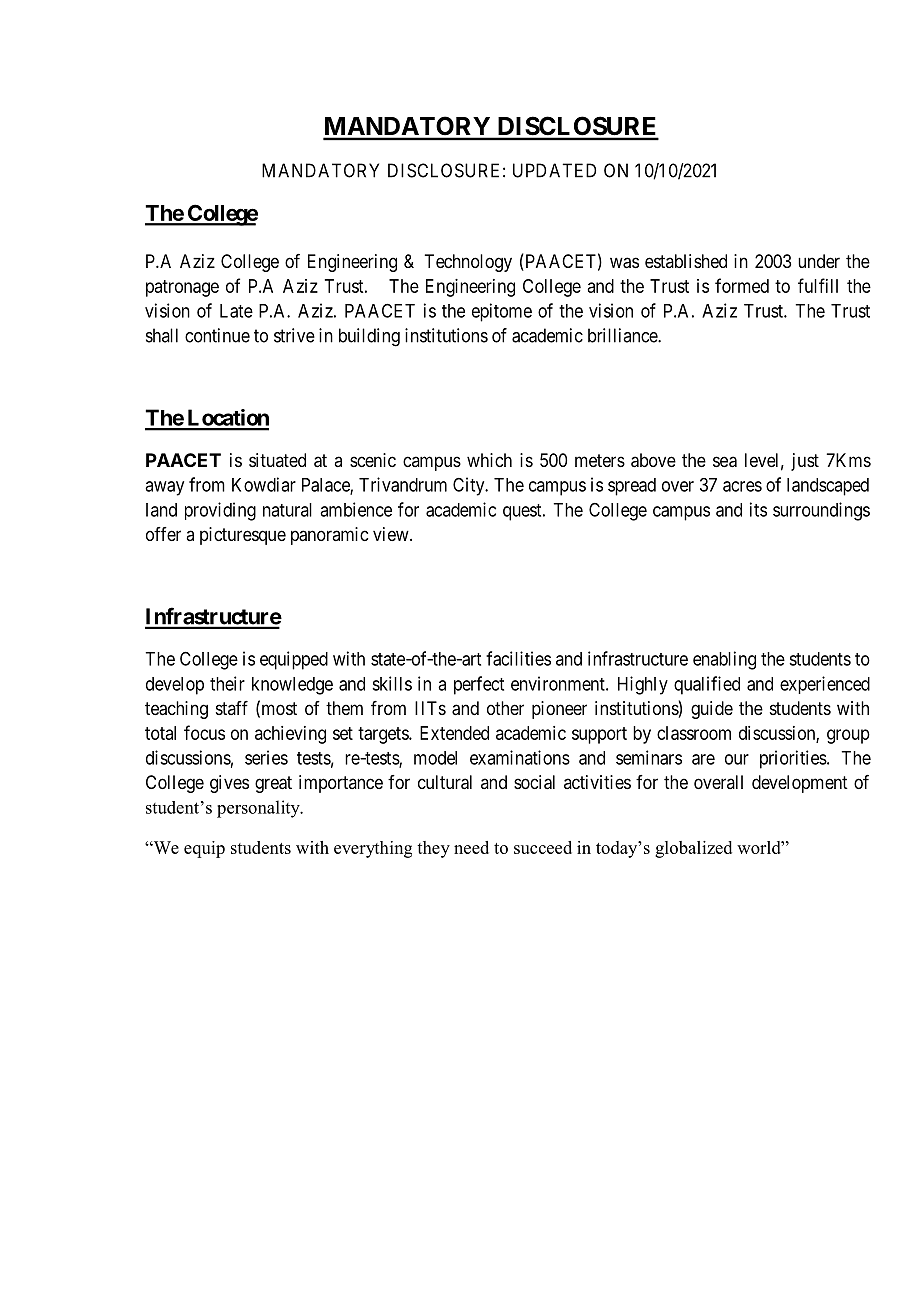 This screenshot has width=924, height=1307. Describe the element at coordinates (742, 486) in the screenshot. I see `acres` at that location.
